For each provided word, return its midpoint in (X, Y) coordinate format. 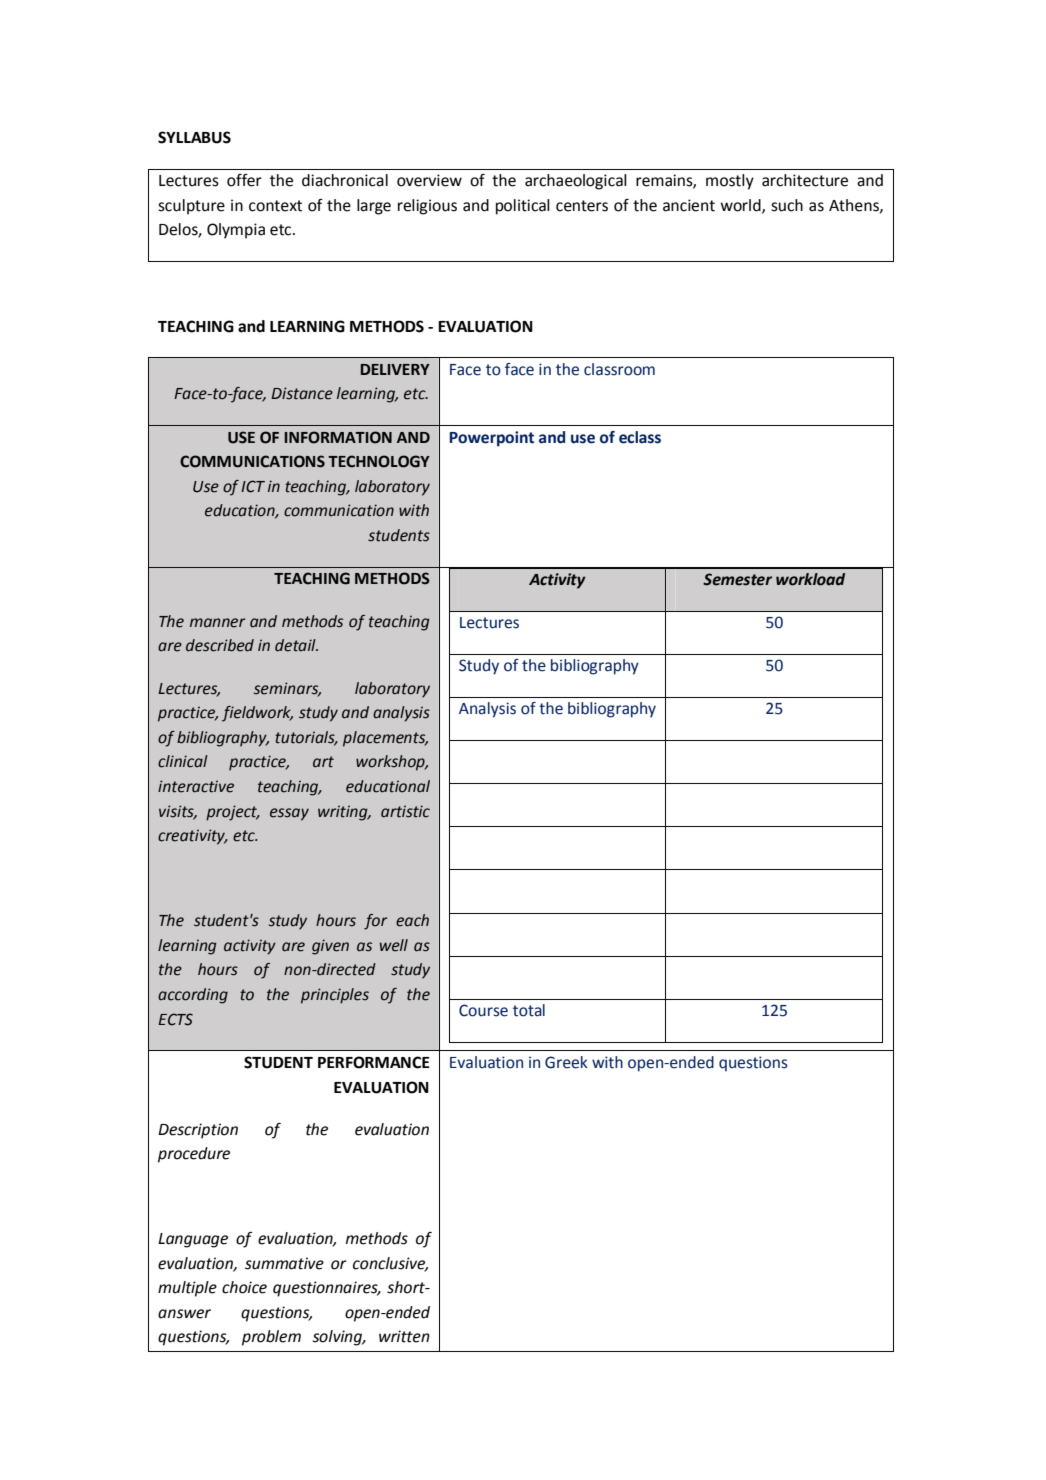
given (330, 947)
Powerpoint (491, 439)
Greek (566, 1062)
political (523, 207)
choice (244, 1287)
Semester (737, 579)
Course (483, 1010)
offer (244, 180)
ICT (253, 486)
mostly (730, 182)
